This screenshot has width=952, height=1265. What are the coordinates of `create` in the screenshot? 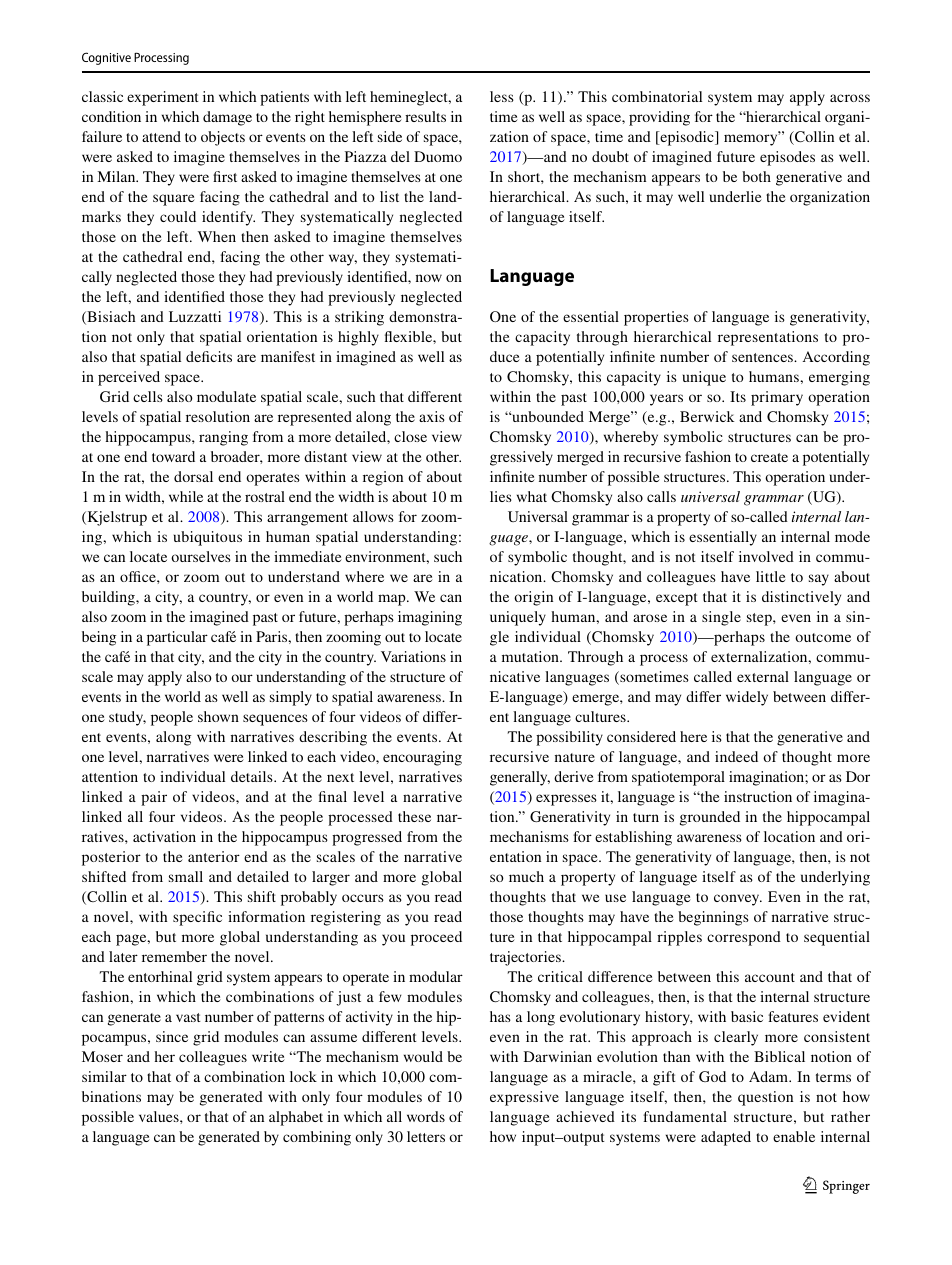 It's located at (769, 457).
